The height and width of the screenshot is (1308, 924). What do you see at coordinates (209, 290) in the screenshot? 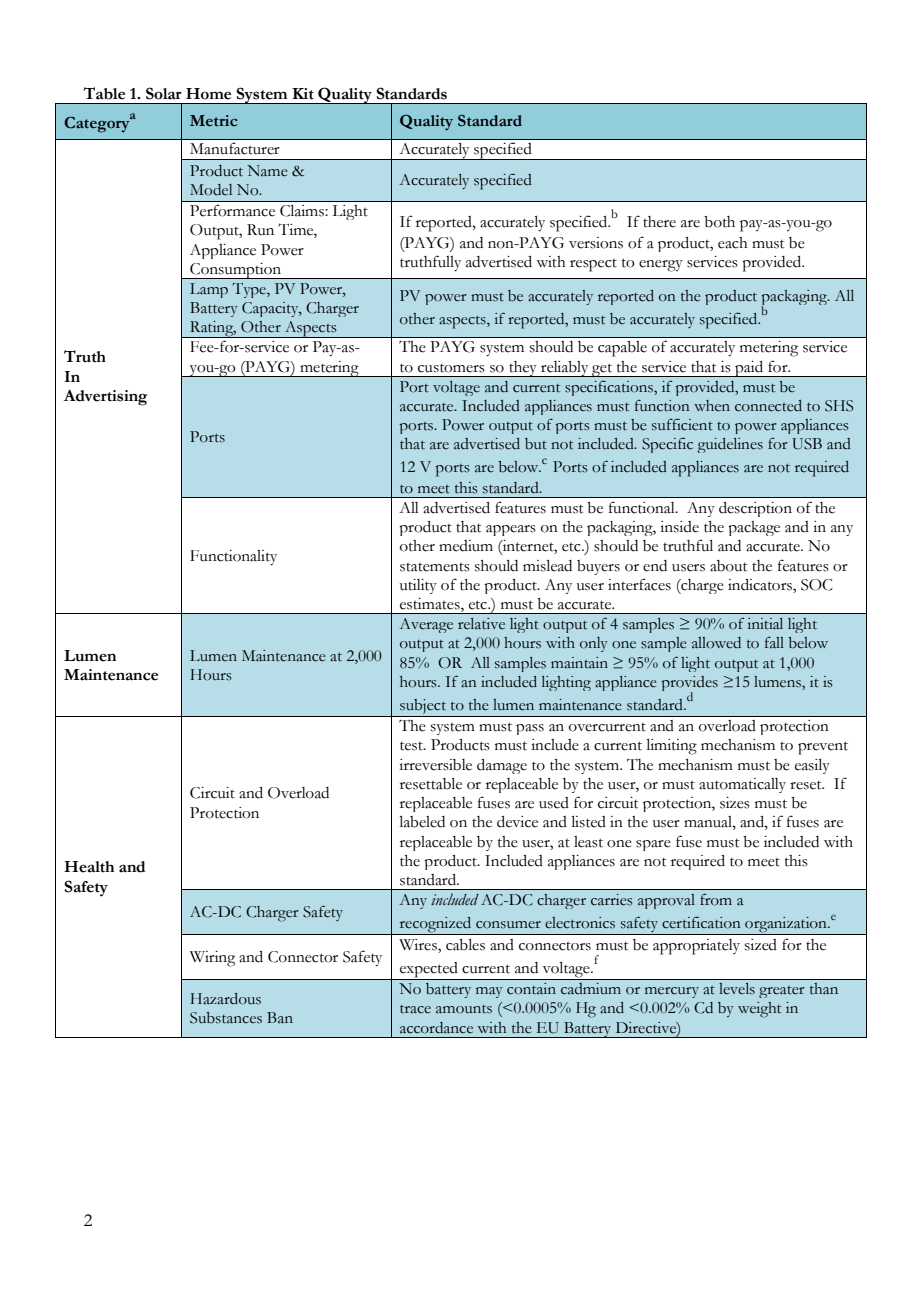
I see `Lamp` at bounding box center [209, 290].
